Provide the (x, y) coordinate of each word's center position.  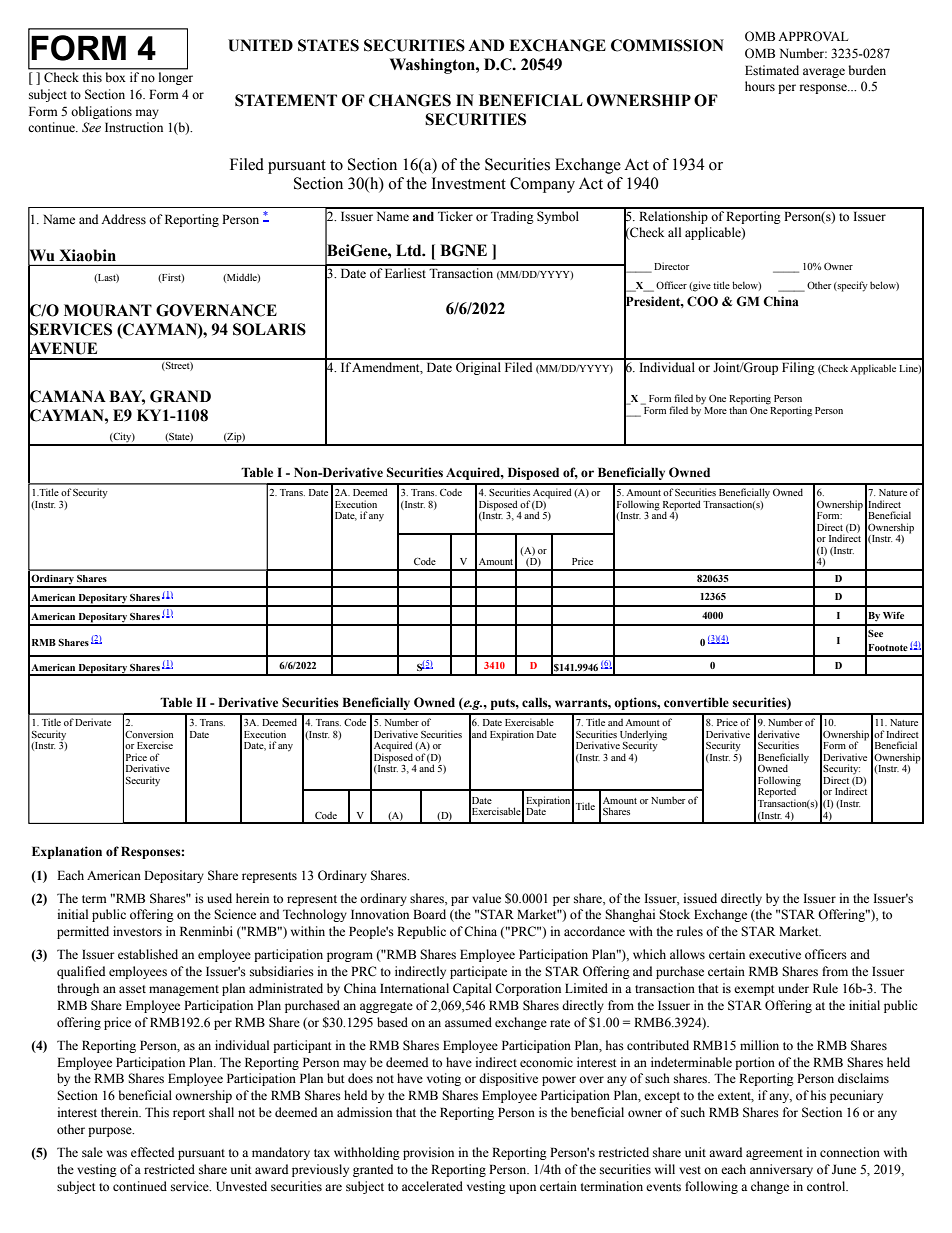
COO (702, 301)
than (738, 409)
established (148, 954)
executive (775, 954)
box (115, 77)
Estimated (772, 70)
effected (152, 1152)
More (715, 410)
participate (478, 972)
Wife (893, 615)
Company (542, 185)
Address (123, 219)
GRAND (180, 396)
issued (700, 898)
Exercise (155, 745)
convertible (696, 702)
